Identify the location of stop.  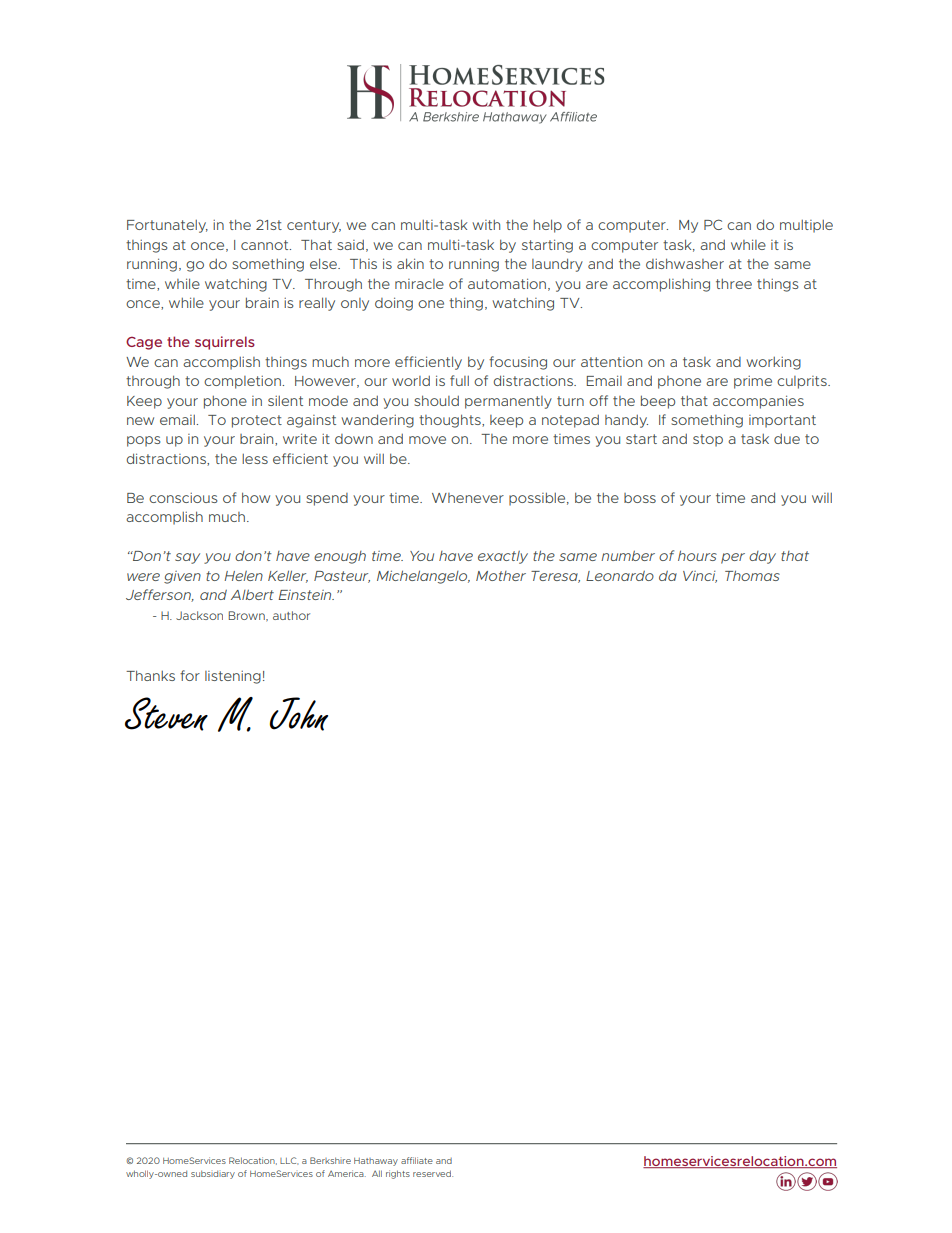
(708, 440).
